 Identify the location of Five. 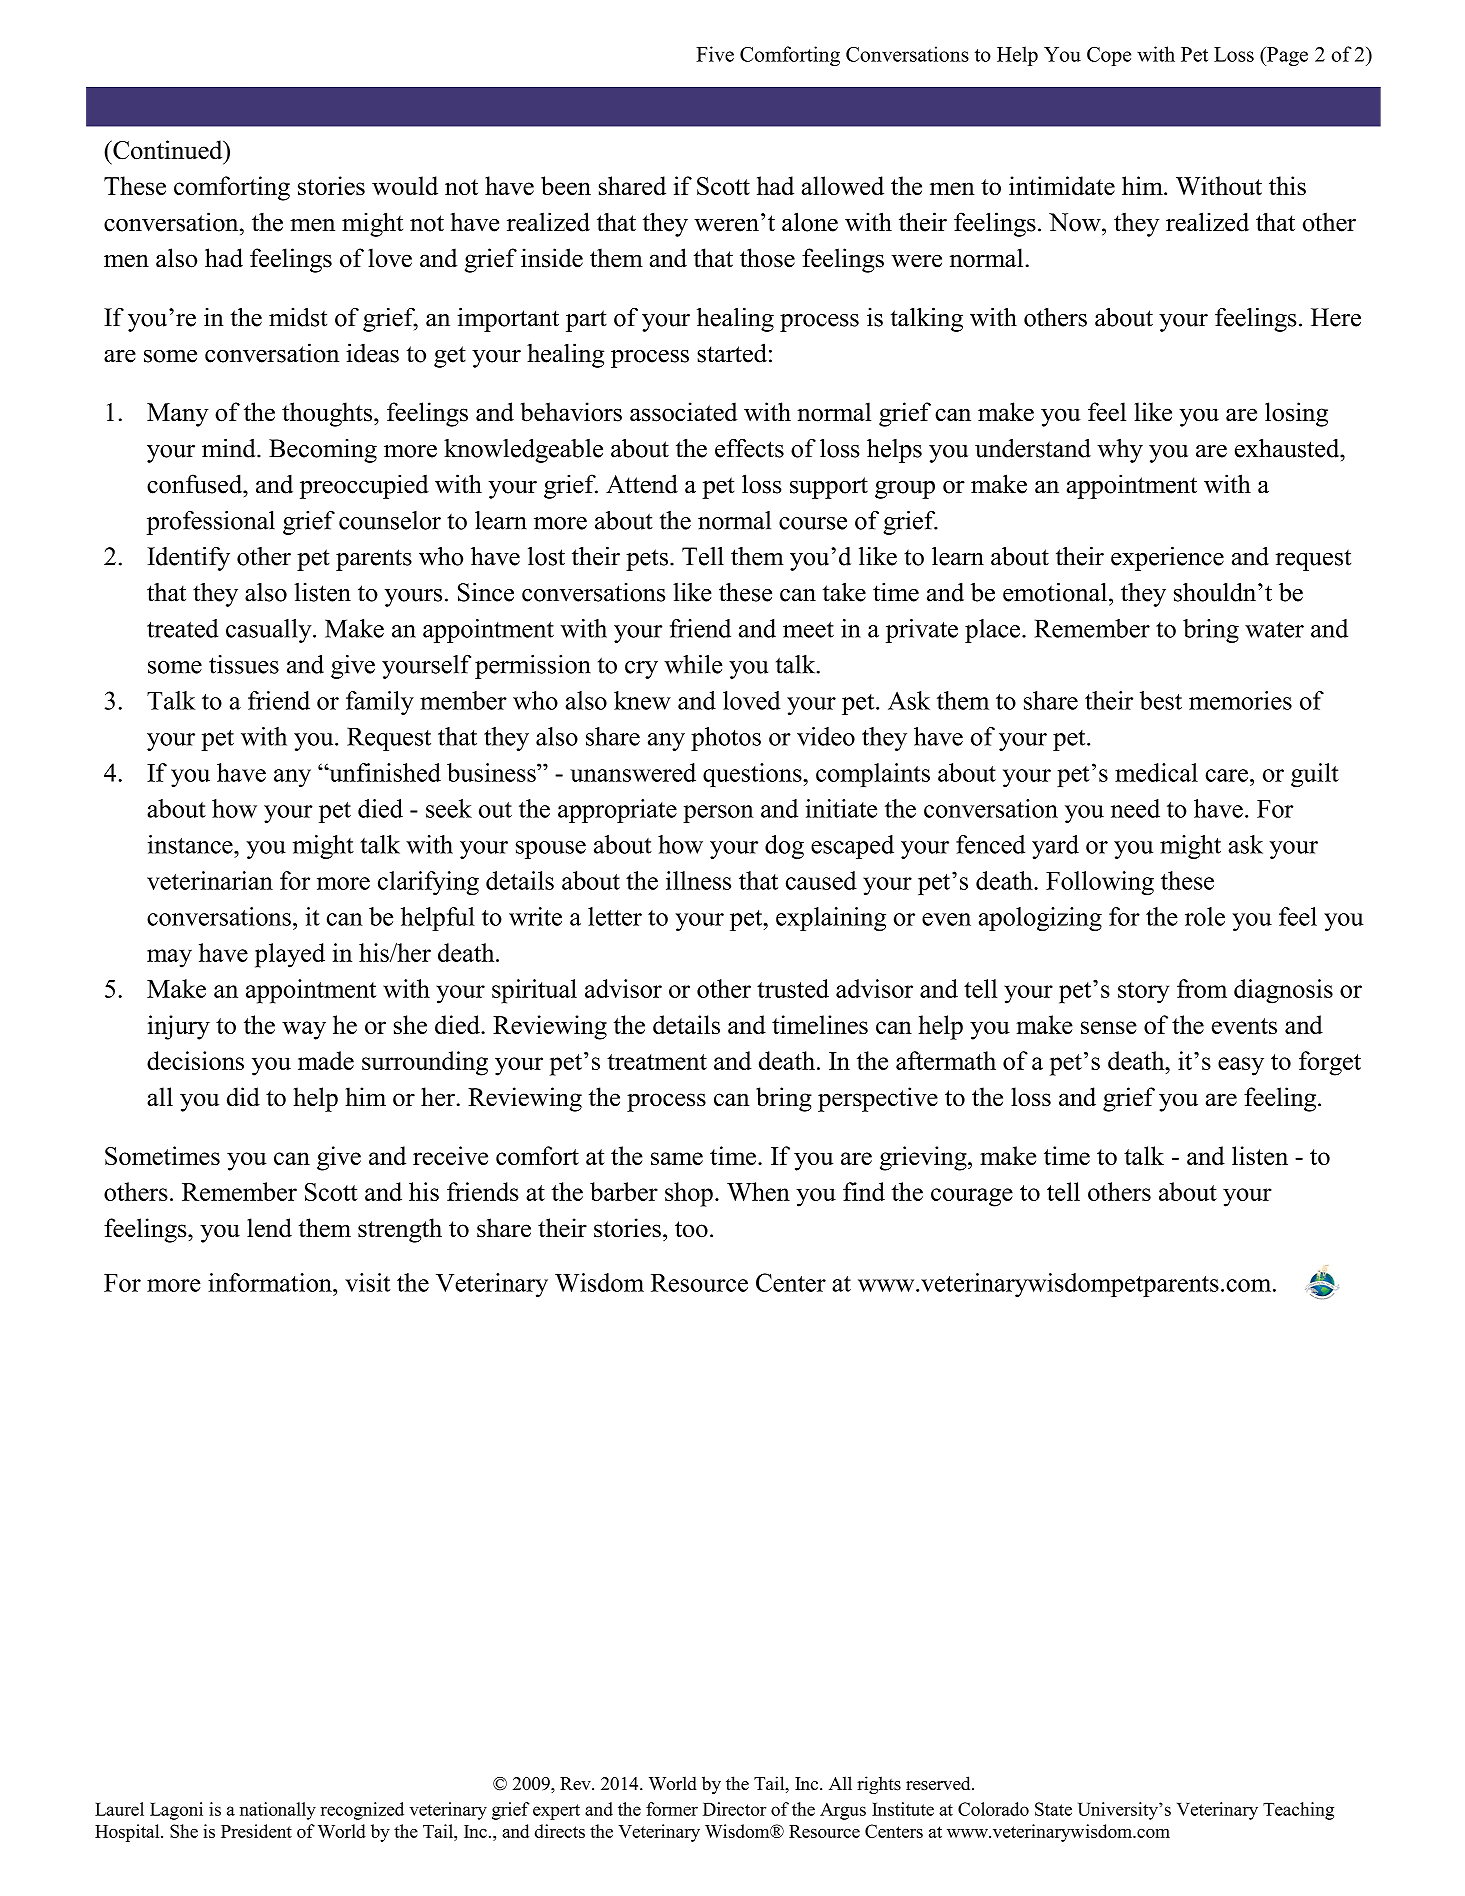
(715, 54).
